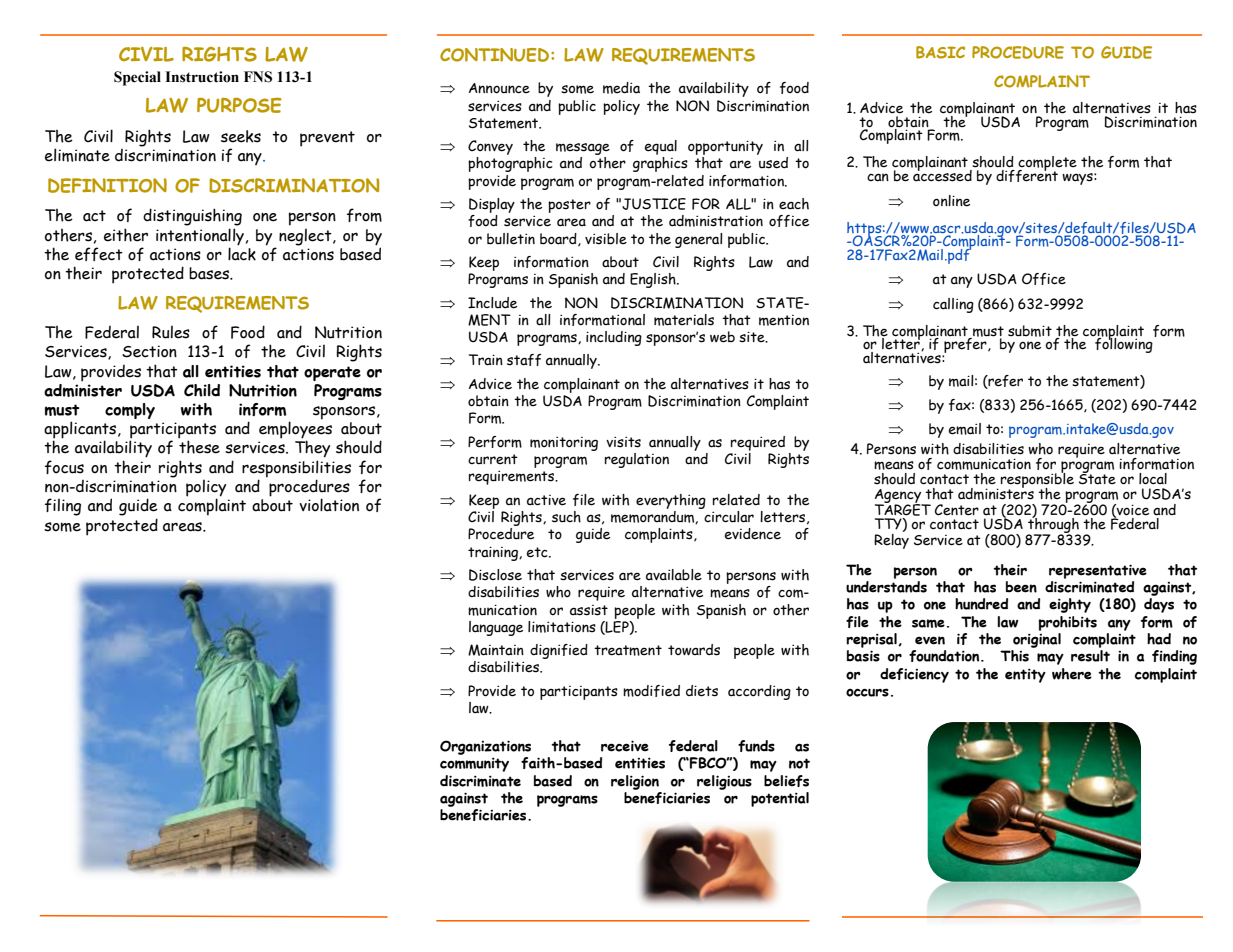  Describe the element at coordinates (589, 610) in the image. I see `assist` at that location.
